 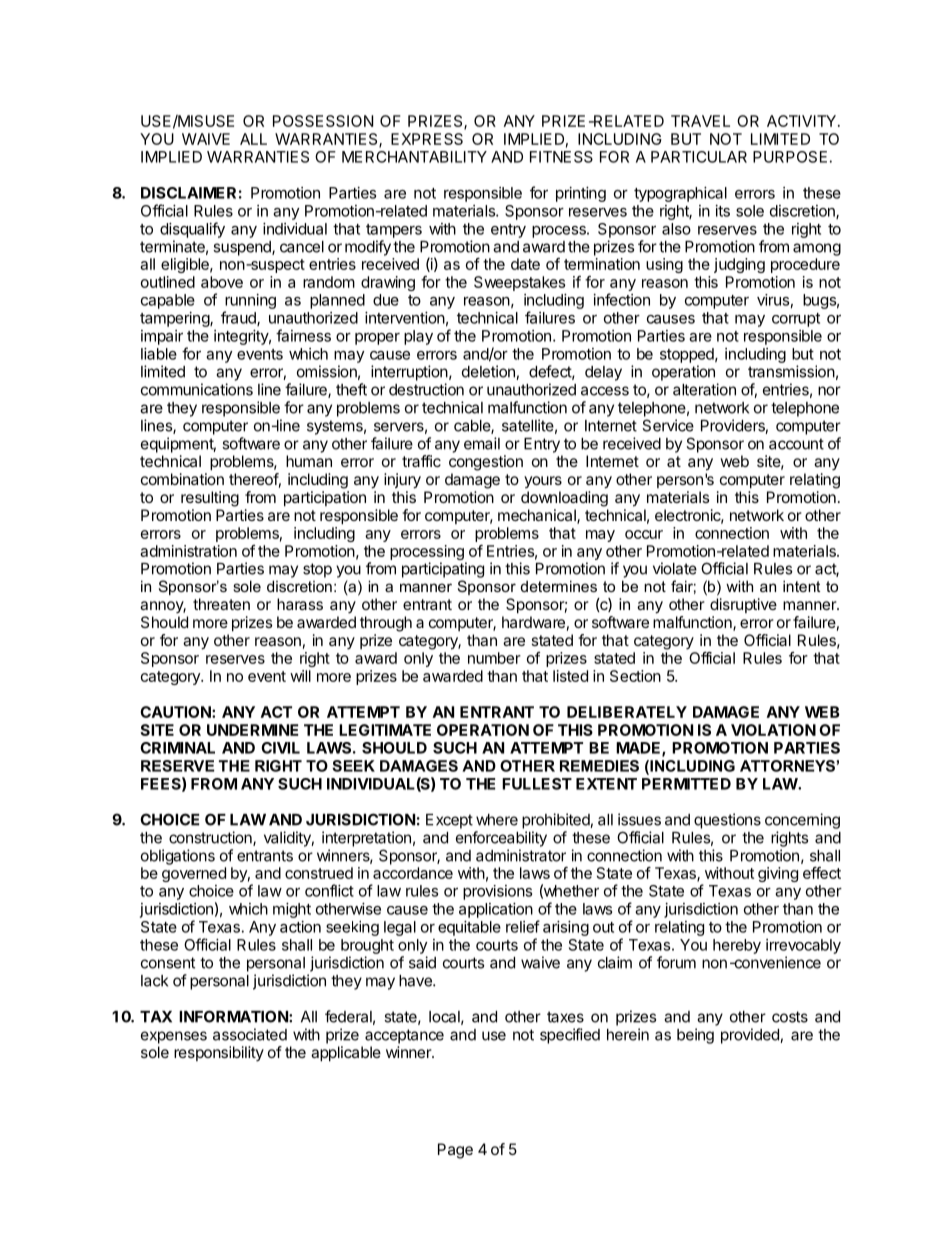 What do you see at coordinates (194, 874) in the document?
I see `governed` at bounding box center [194, 874].
